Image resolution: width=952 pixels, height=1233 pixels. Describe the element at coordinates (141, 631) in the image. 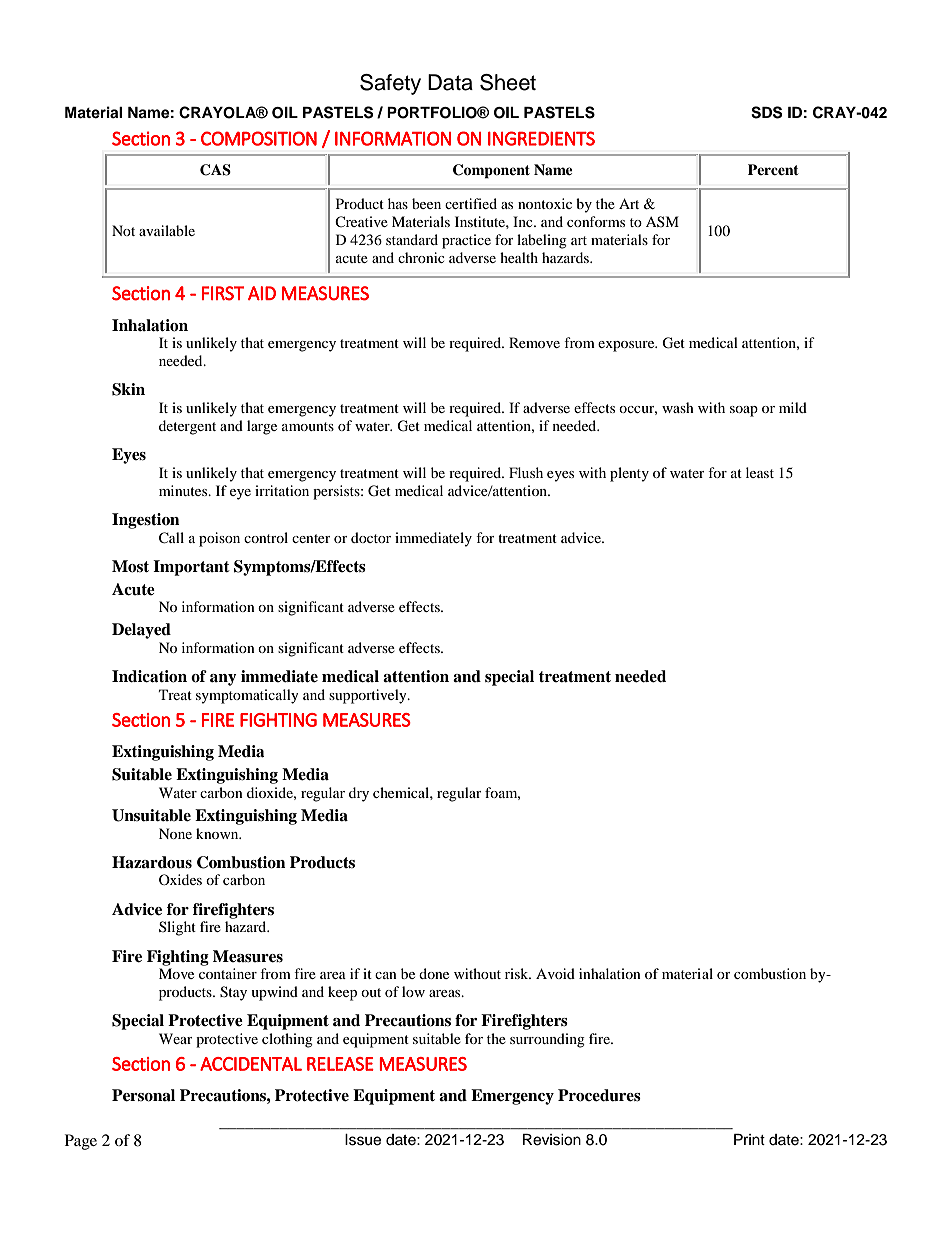

I see `Delayed` at that location.
